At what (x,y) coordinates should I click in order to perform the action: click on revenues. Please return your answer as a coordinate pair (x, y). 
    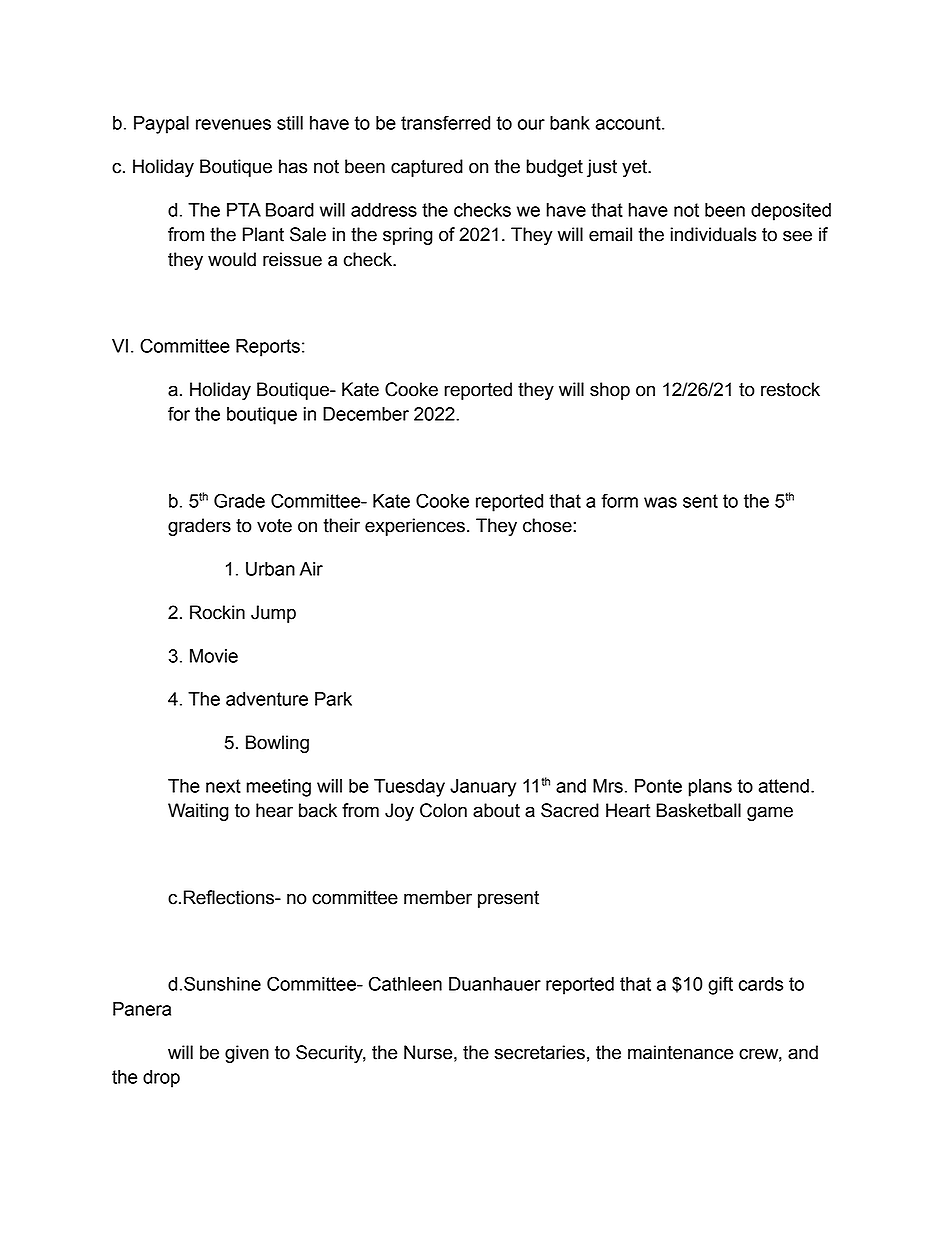
    Looking at the image, I should click on (233, 124).
